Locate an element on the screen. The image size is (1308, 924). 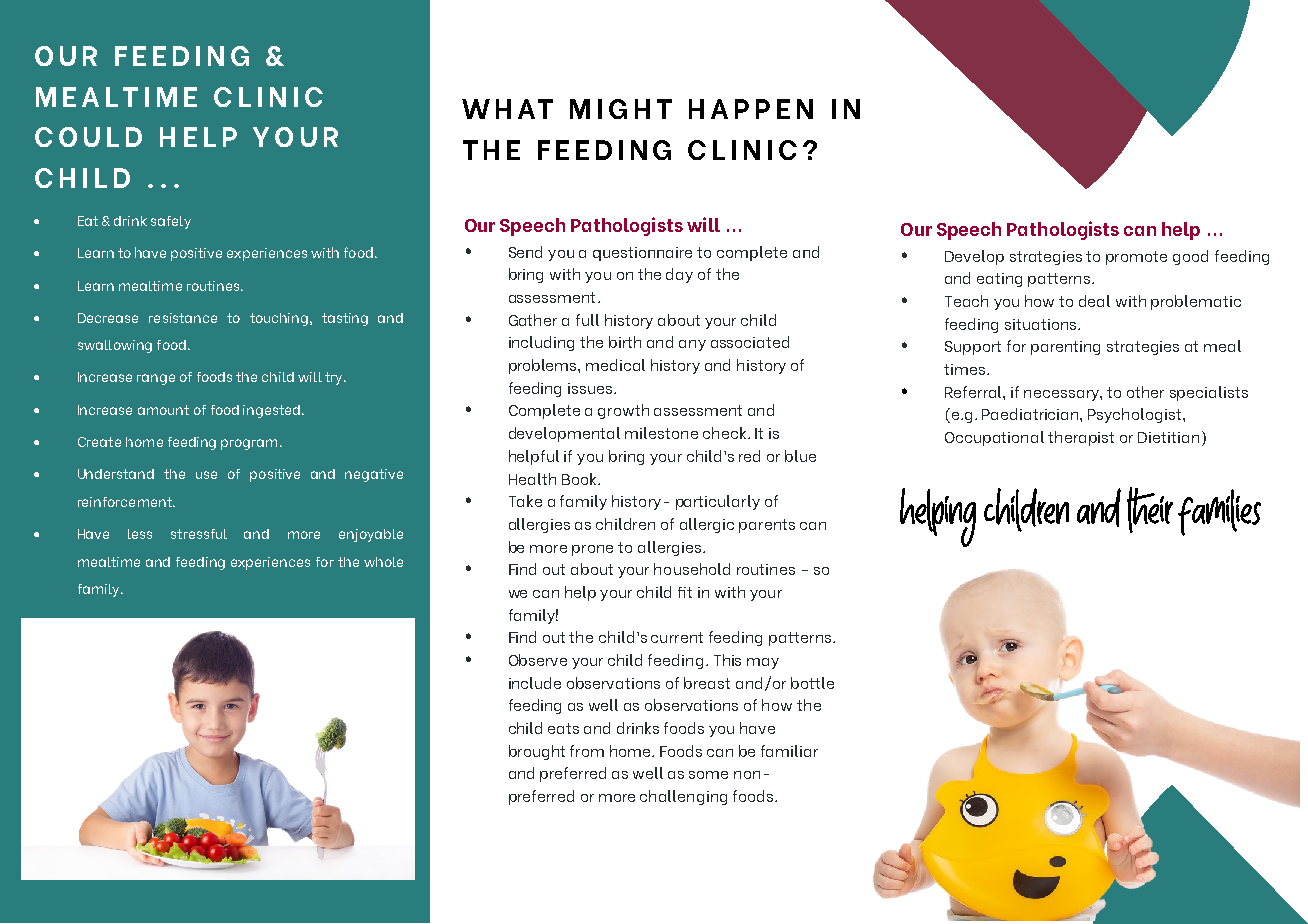
other is located at coordinates (1145, 392).
